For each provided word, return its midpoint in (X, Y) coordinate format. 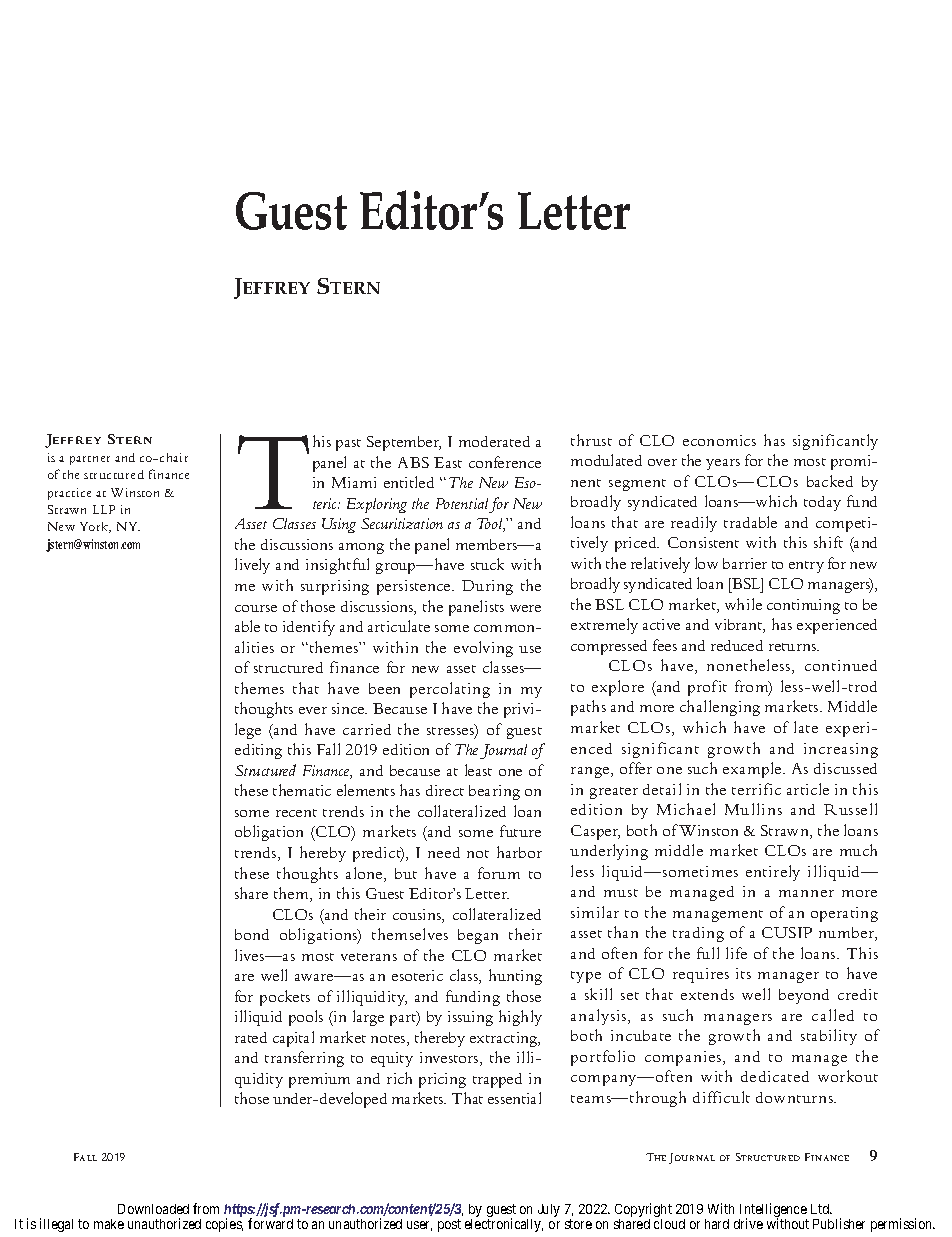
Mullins (753, 809)
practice (69, 494)
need (444, 852)
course (256, 608)
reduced (737, 645)
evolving (483, 649)
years (723, 464)
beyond (804, 996)
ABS (413, 462)
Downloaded (153, 1209)
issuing (470, 1018)
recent (296, 813)
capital (293, 1039)
